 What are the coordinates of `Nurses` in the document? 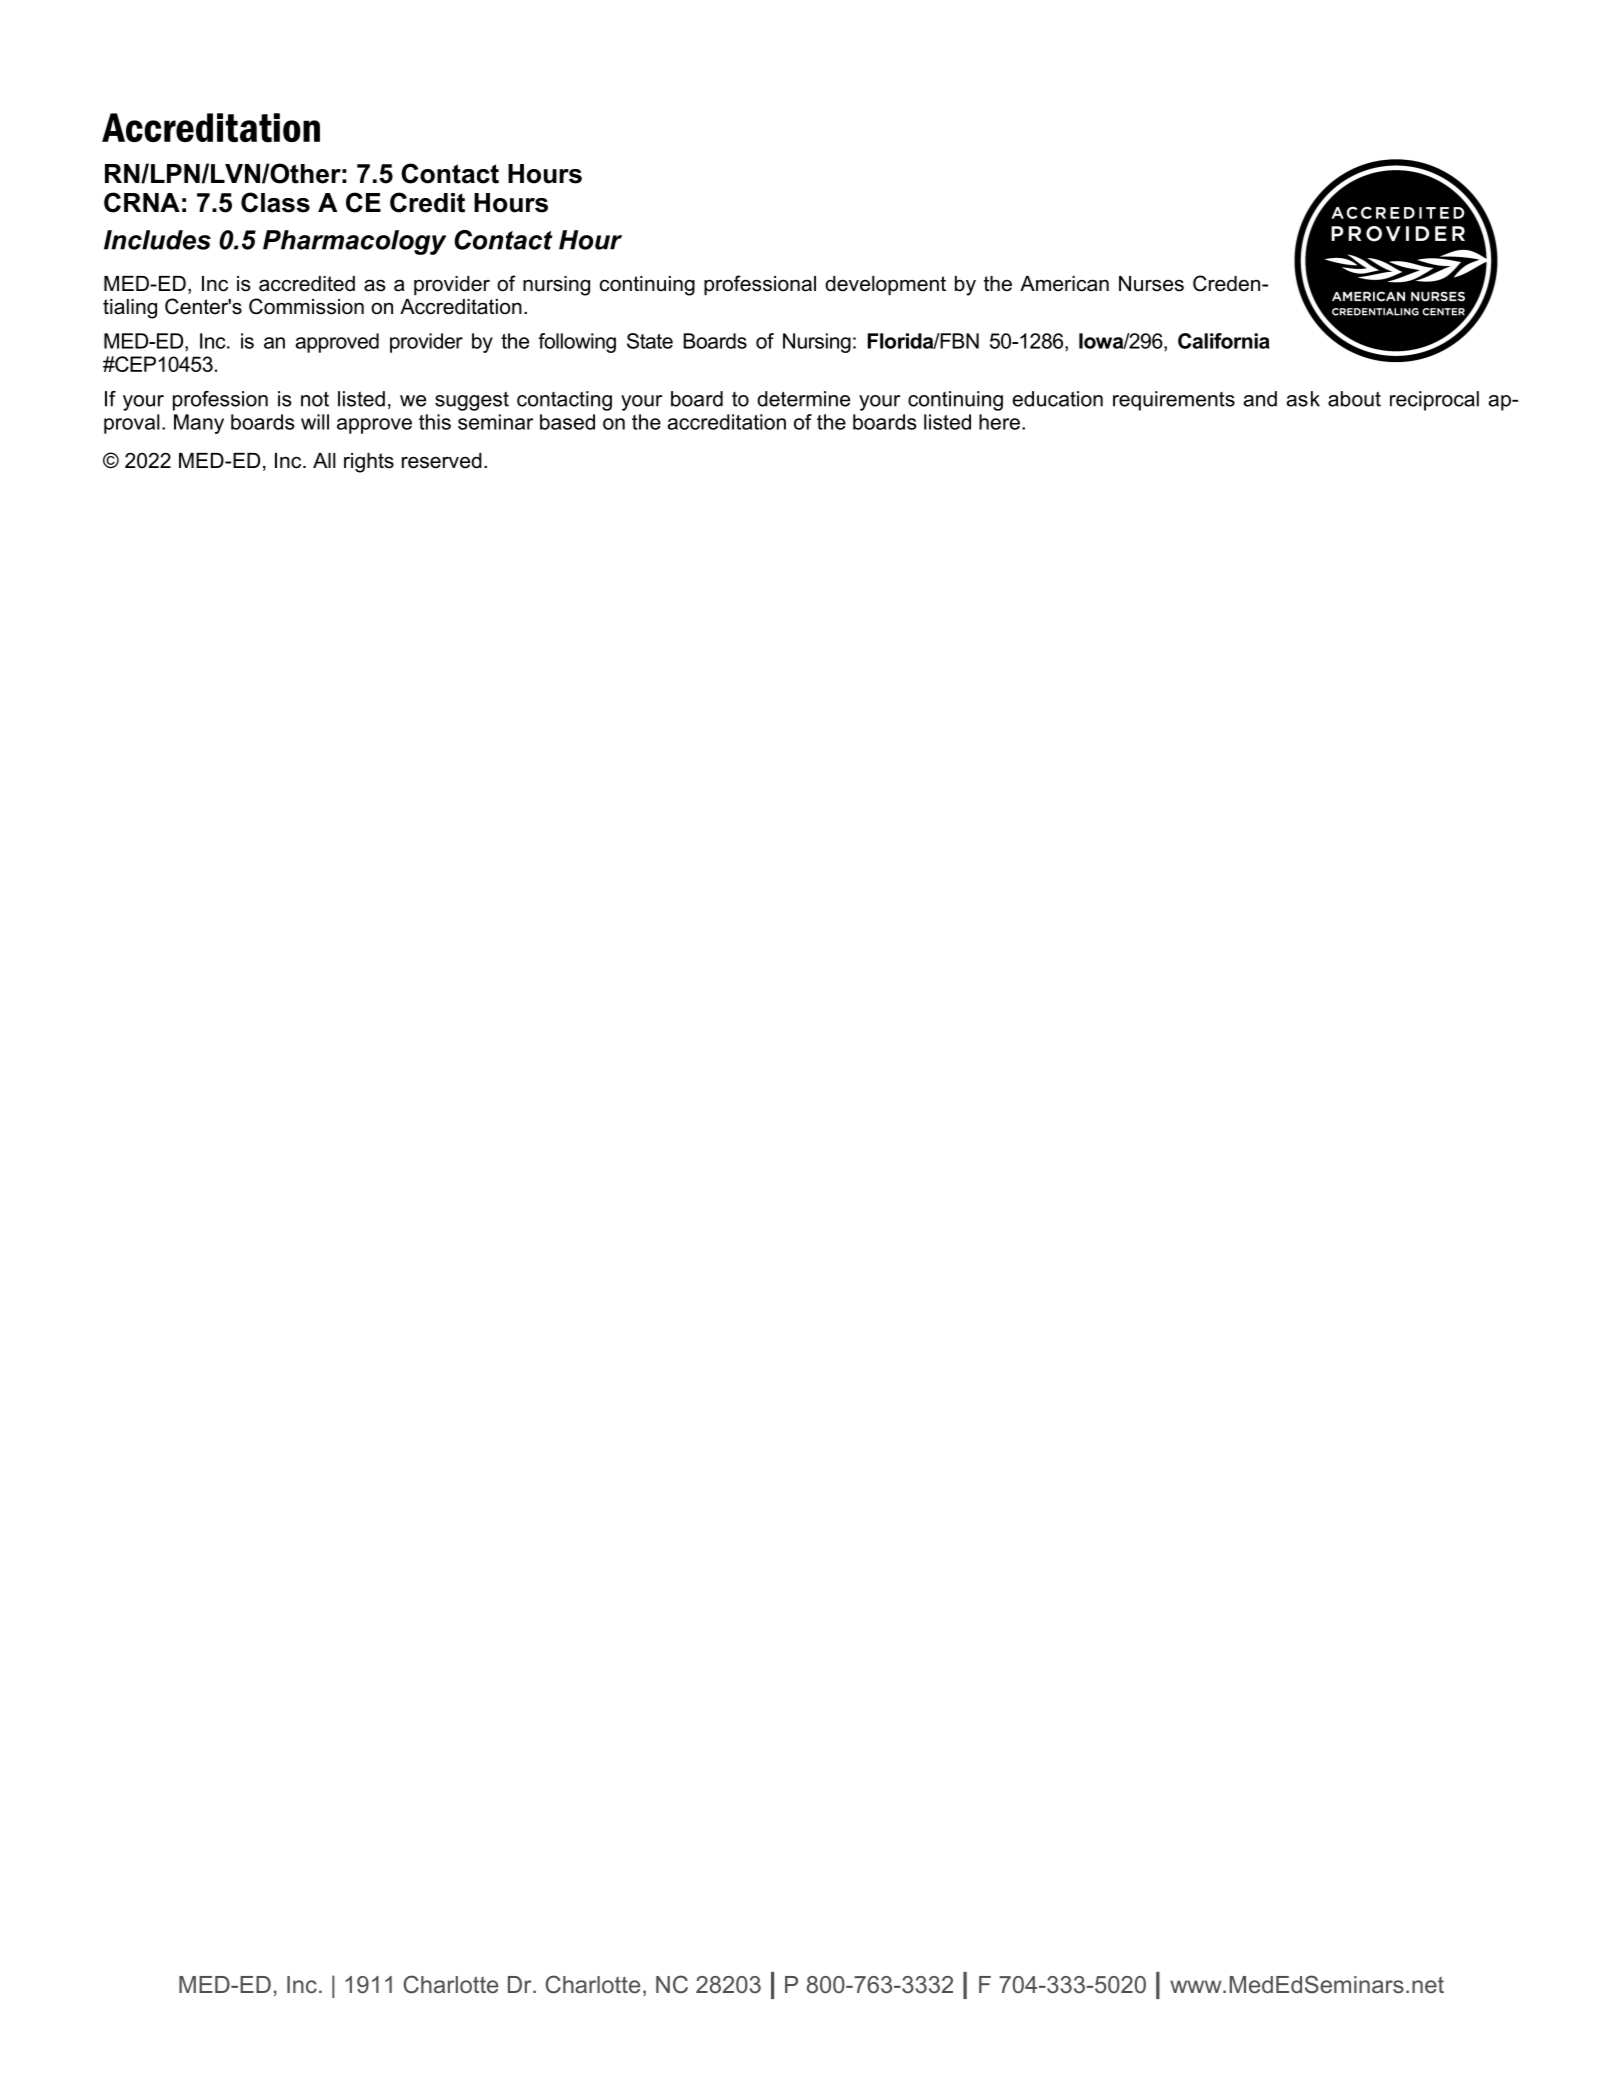 It's located at (1151, 284).
